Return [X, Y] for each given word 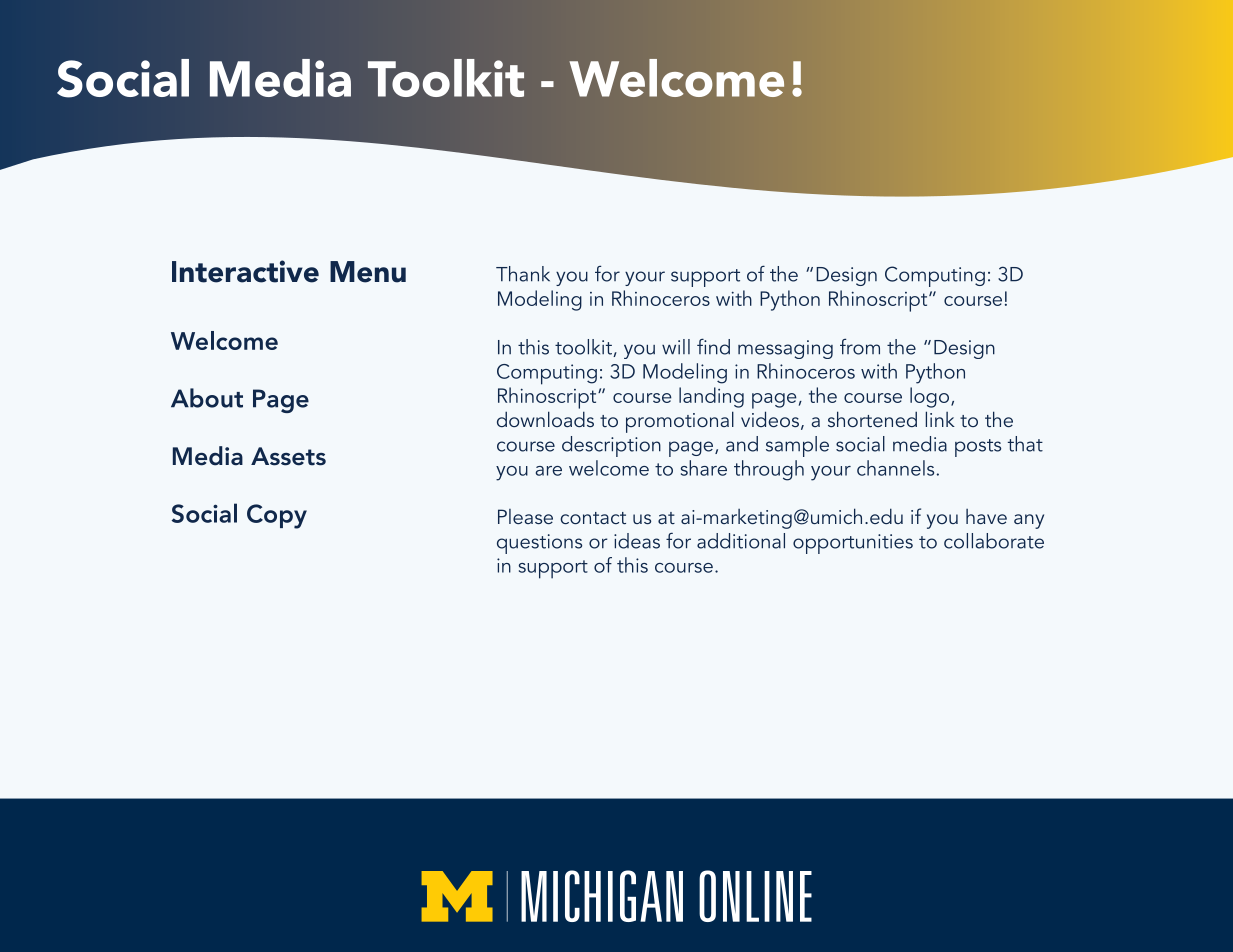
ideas [637, 541]
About [207, 398]
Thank [523, 274]
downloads [545, 419]
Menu [368, 272]
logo [929, 397]
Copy [277, 516]
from [860, 346]
